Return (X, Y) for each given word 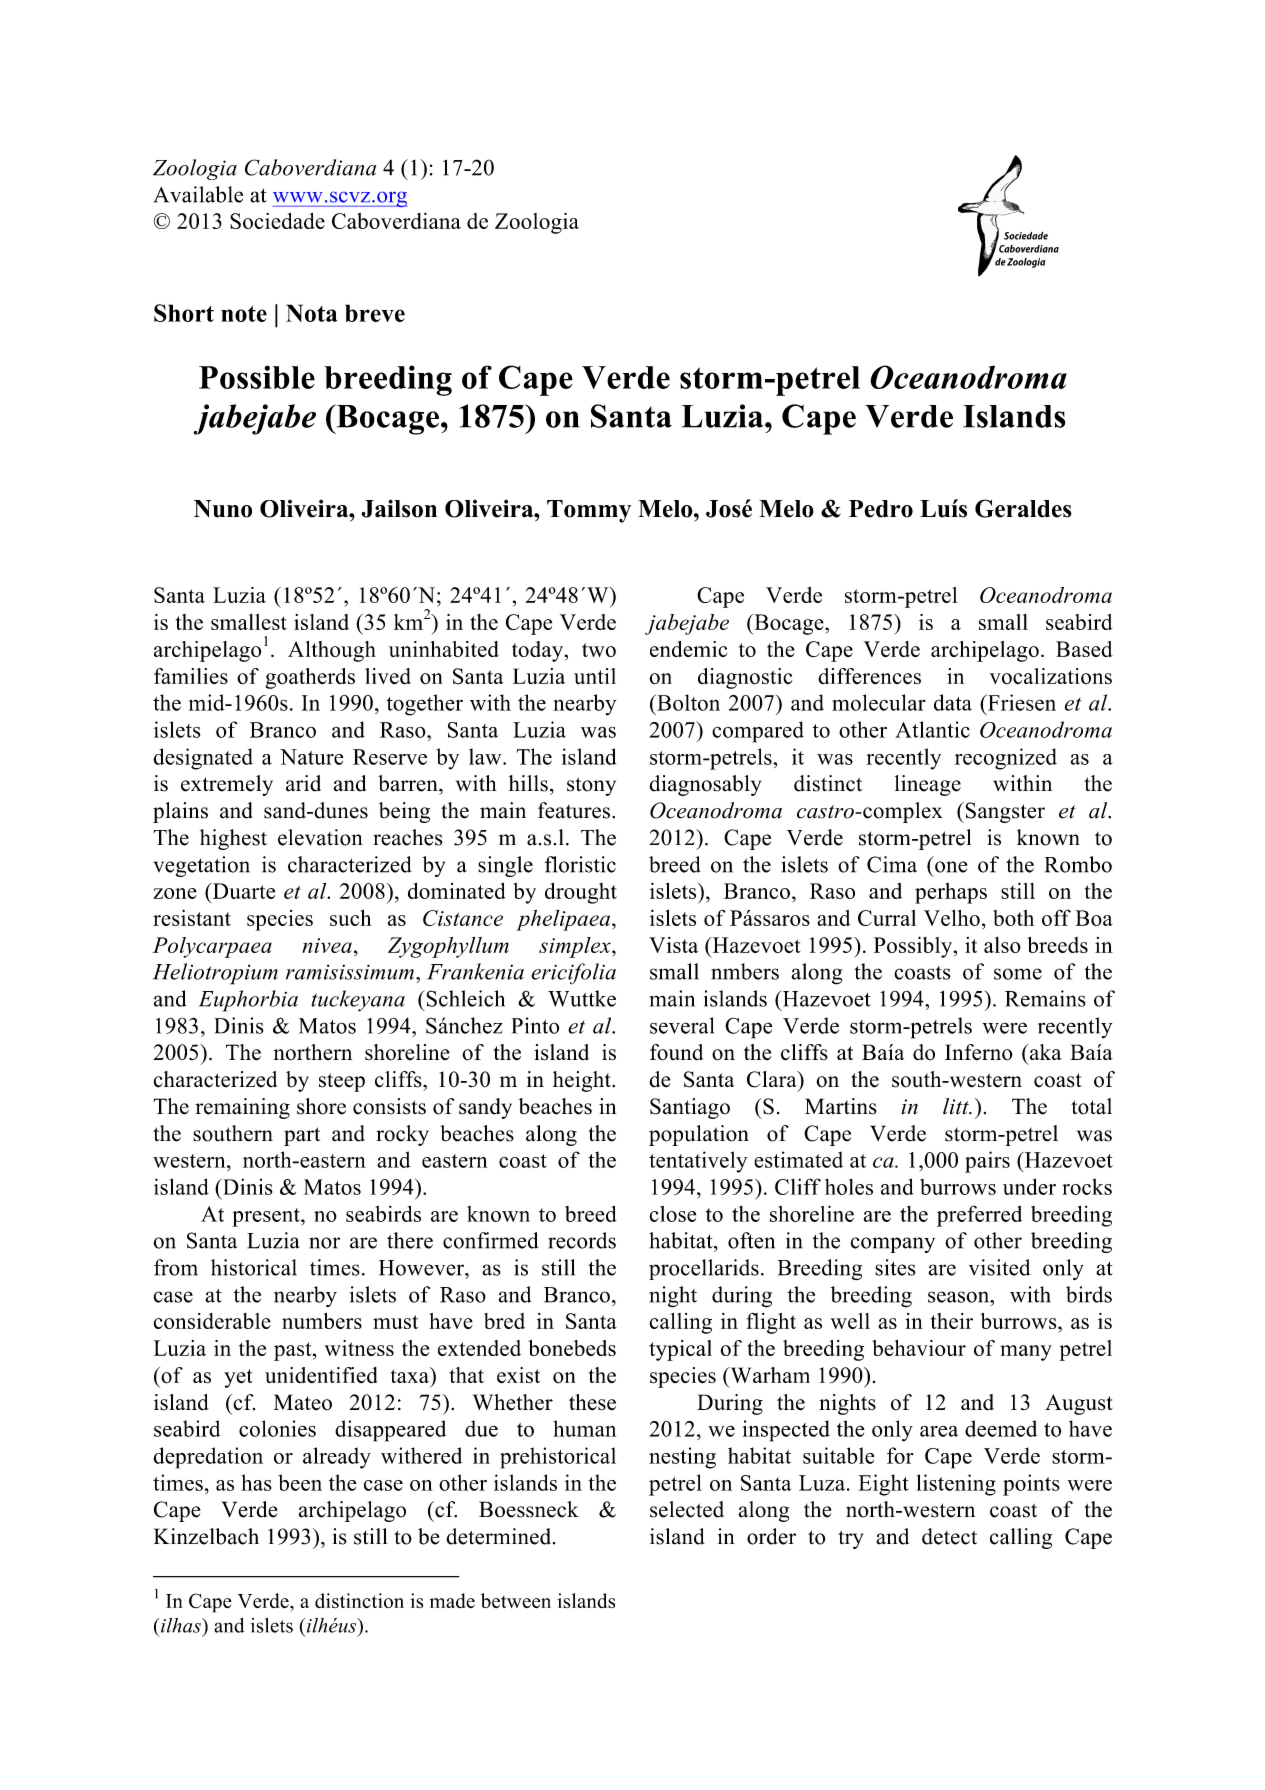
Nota (311, 313)
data (953, 702)
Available (198, 194)
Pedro (881, 509)
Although (332, 651)
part (302, 1136)
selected (687, 1509)
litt (957, 1106)
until (595, 676)
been (300, 1482)
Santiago (690, 1108)
